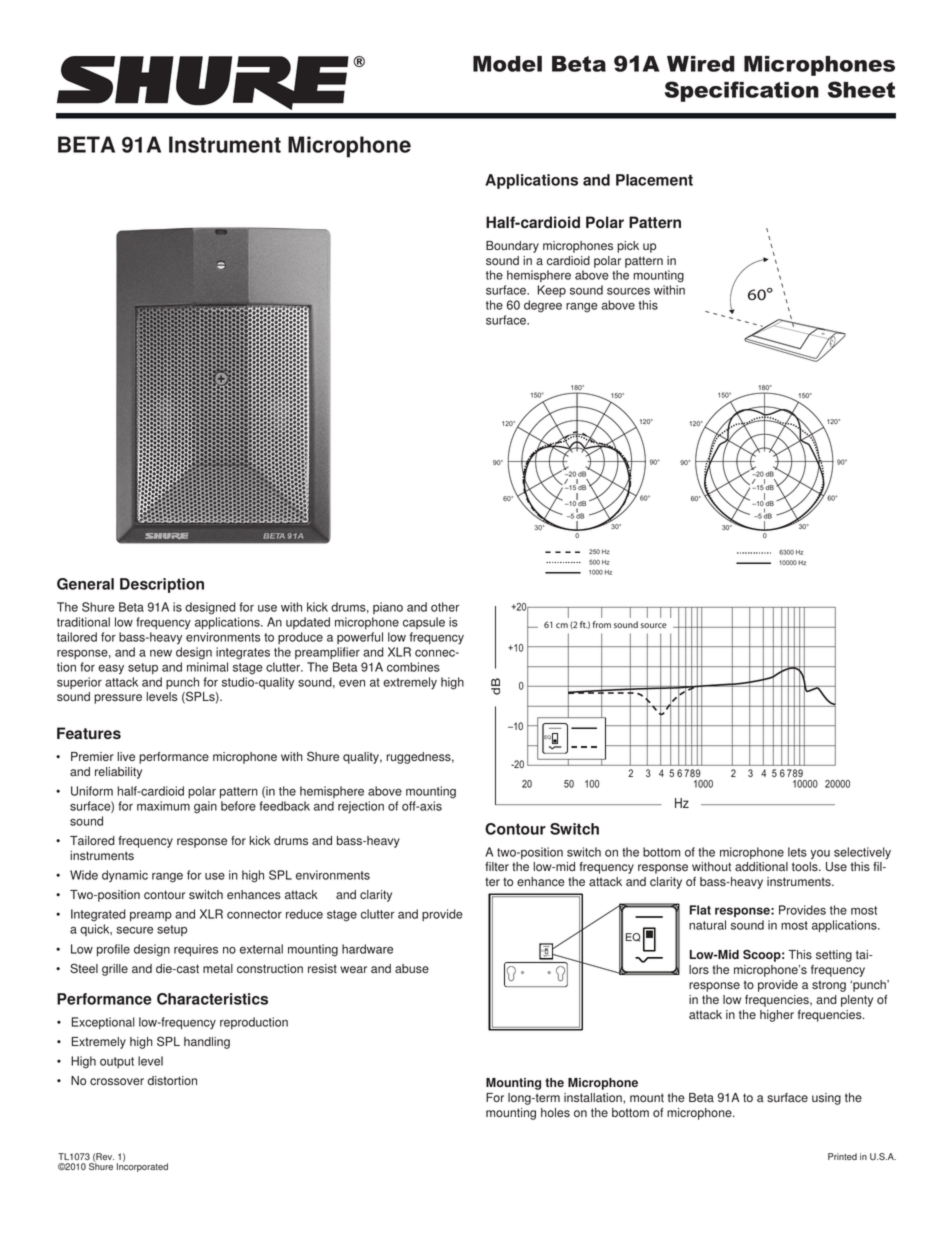 This screenshot has width=952, height=1233. What do you see at coordinates (797, 852) in the screenshot?
I see `lets` at bounding box center [797, 852].
